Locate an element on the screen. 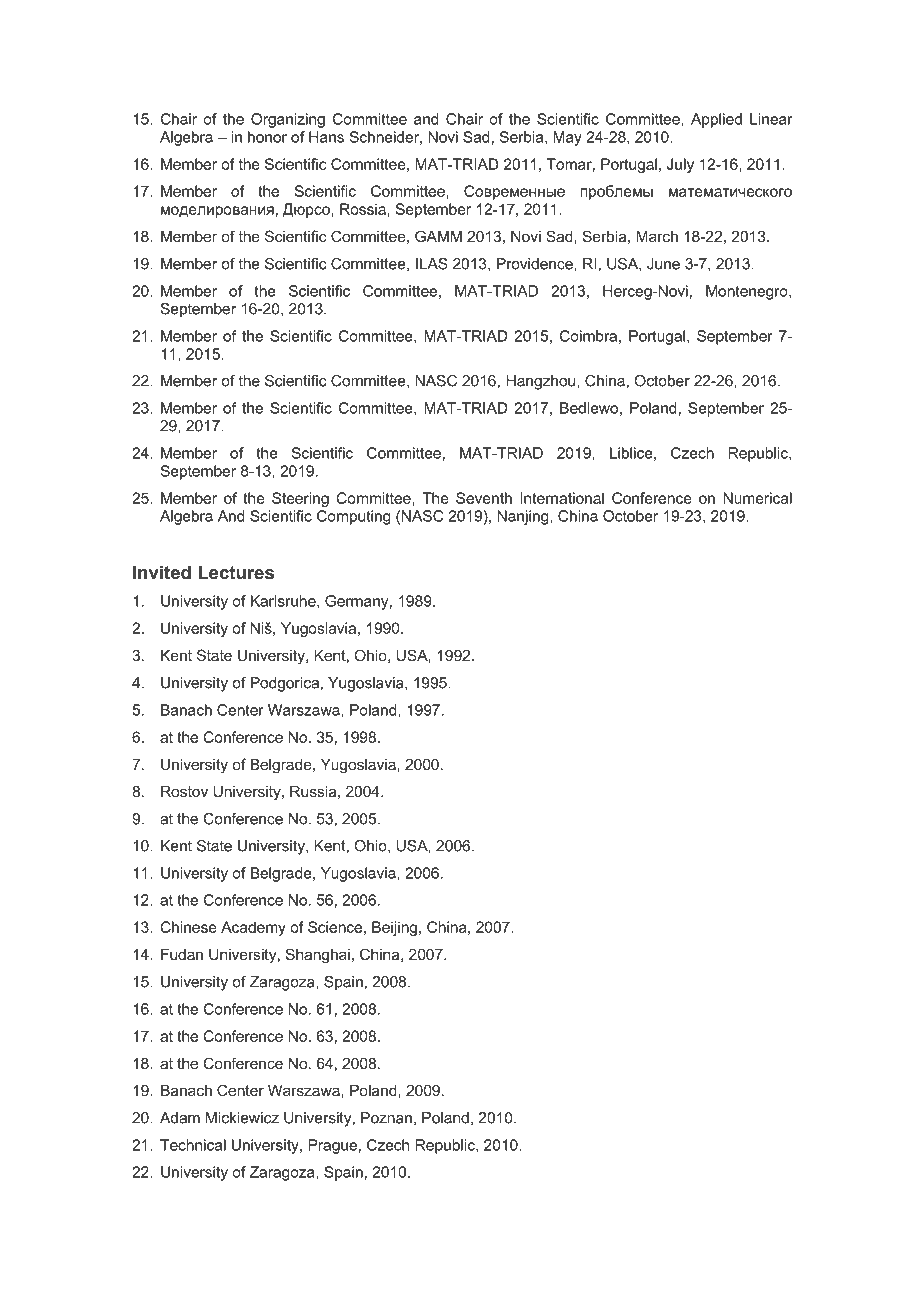 This screenshot has height=1308, width=924. Academy is located at coordinates (253, 928).
